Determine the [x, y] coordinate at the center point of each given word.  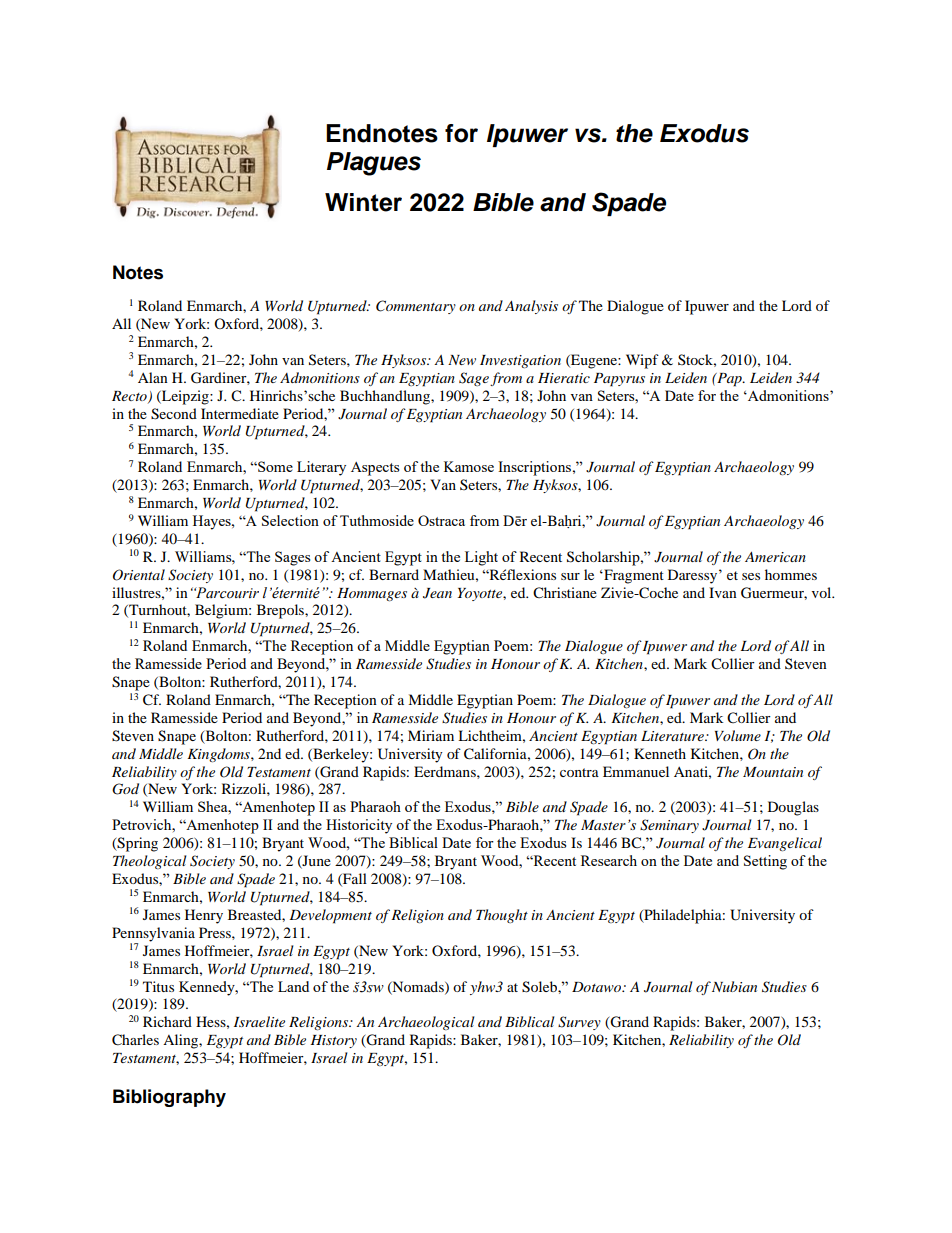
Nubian [734, 986]
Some [274, 466]
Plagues [374, 164]
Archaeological [426, 1023]
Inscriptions [534, 468]
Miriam [431, 735]
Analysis [531, 307]
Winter [363, 202]
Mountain [773, 772]
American [775, 556]
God [125, 789]
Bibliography [169, 1098]
